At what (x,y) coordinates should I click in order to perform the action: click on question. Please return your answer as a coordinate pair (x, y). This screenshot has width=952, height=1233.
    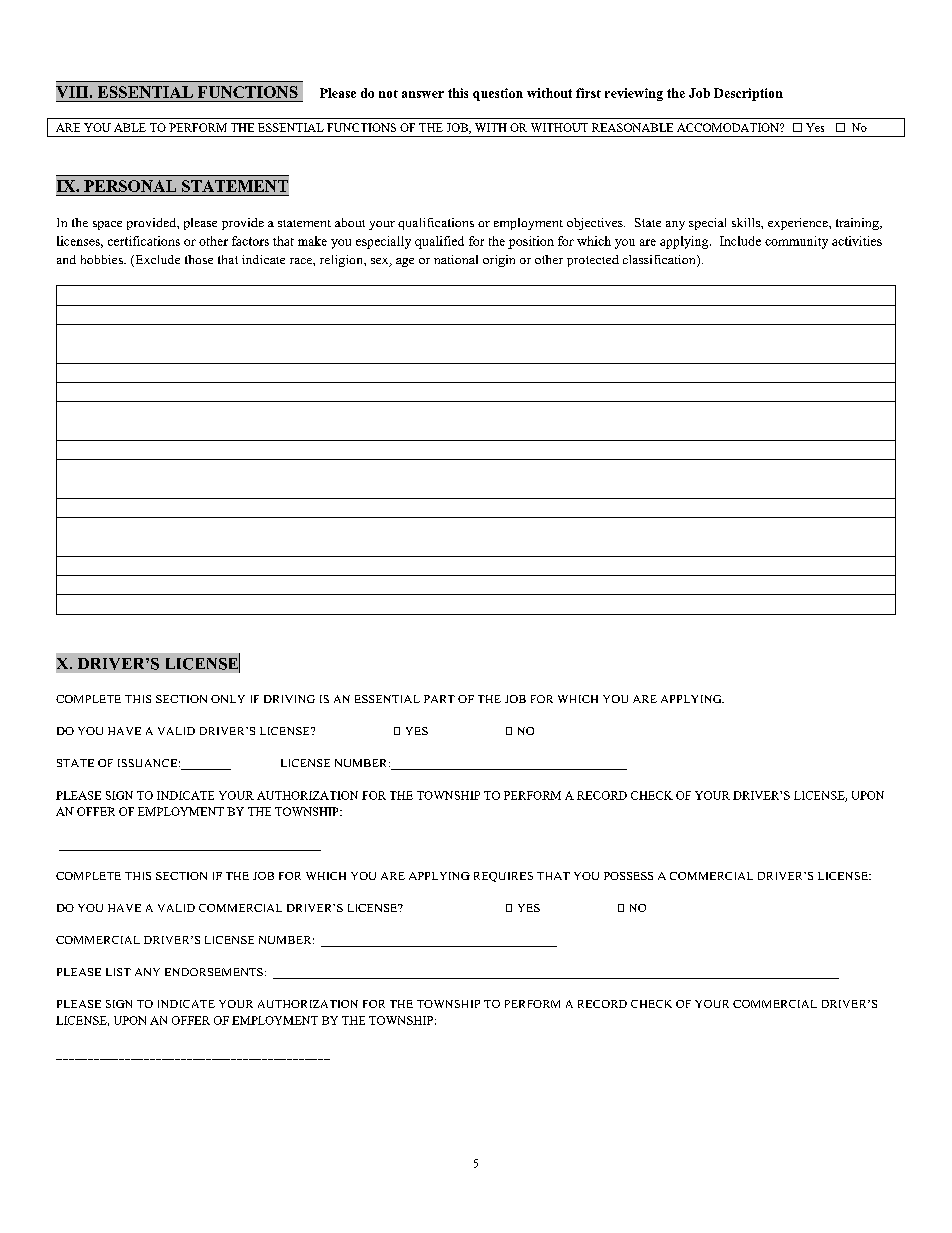
    Looking at the image, I should click on (498, 94).
